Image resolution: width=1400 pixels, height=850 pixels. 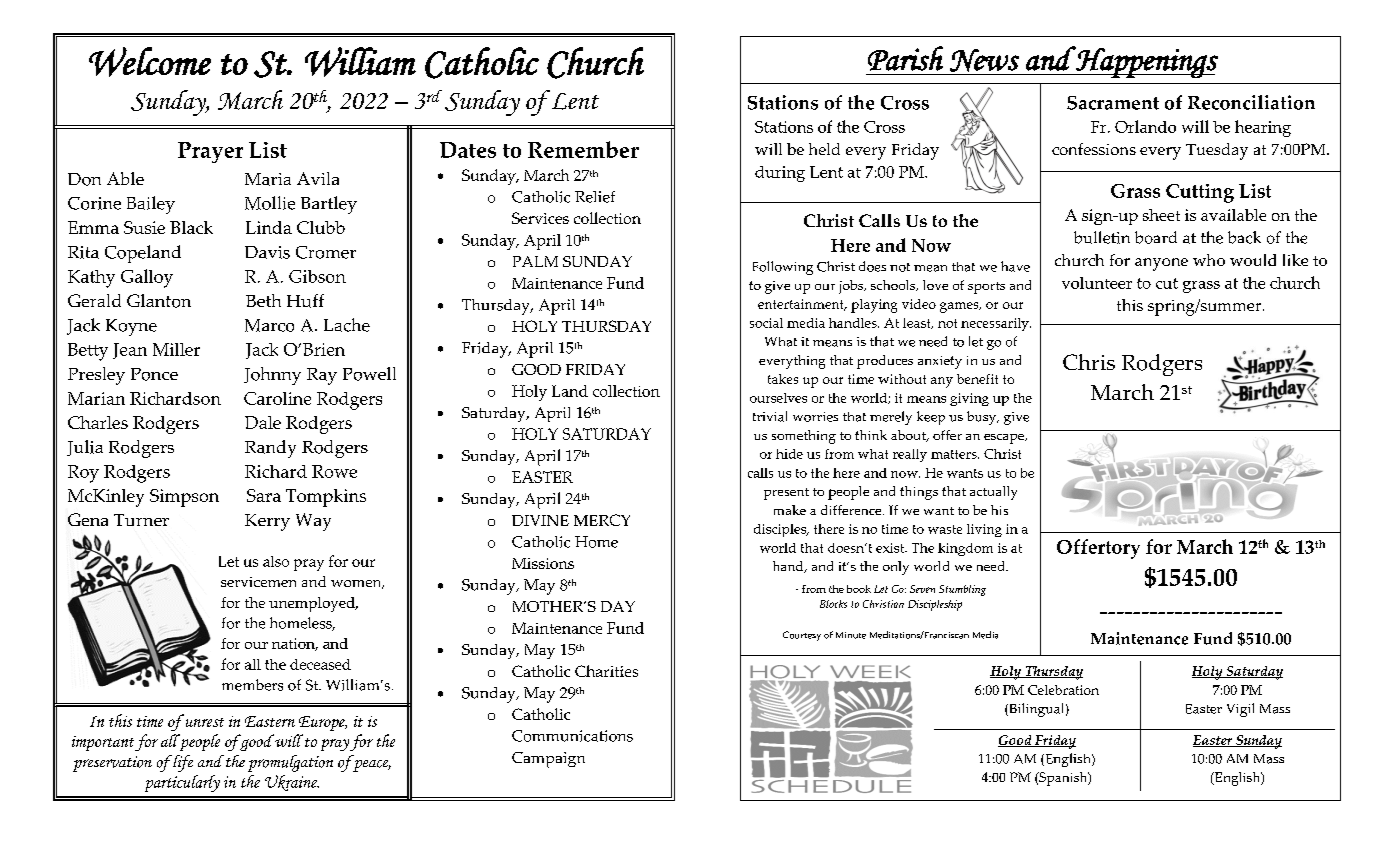 I want to click on Campaign, so click(x=548, y=760).
